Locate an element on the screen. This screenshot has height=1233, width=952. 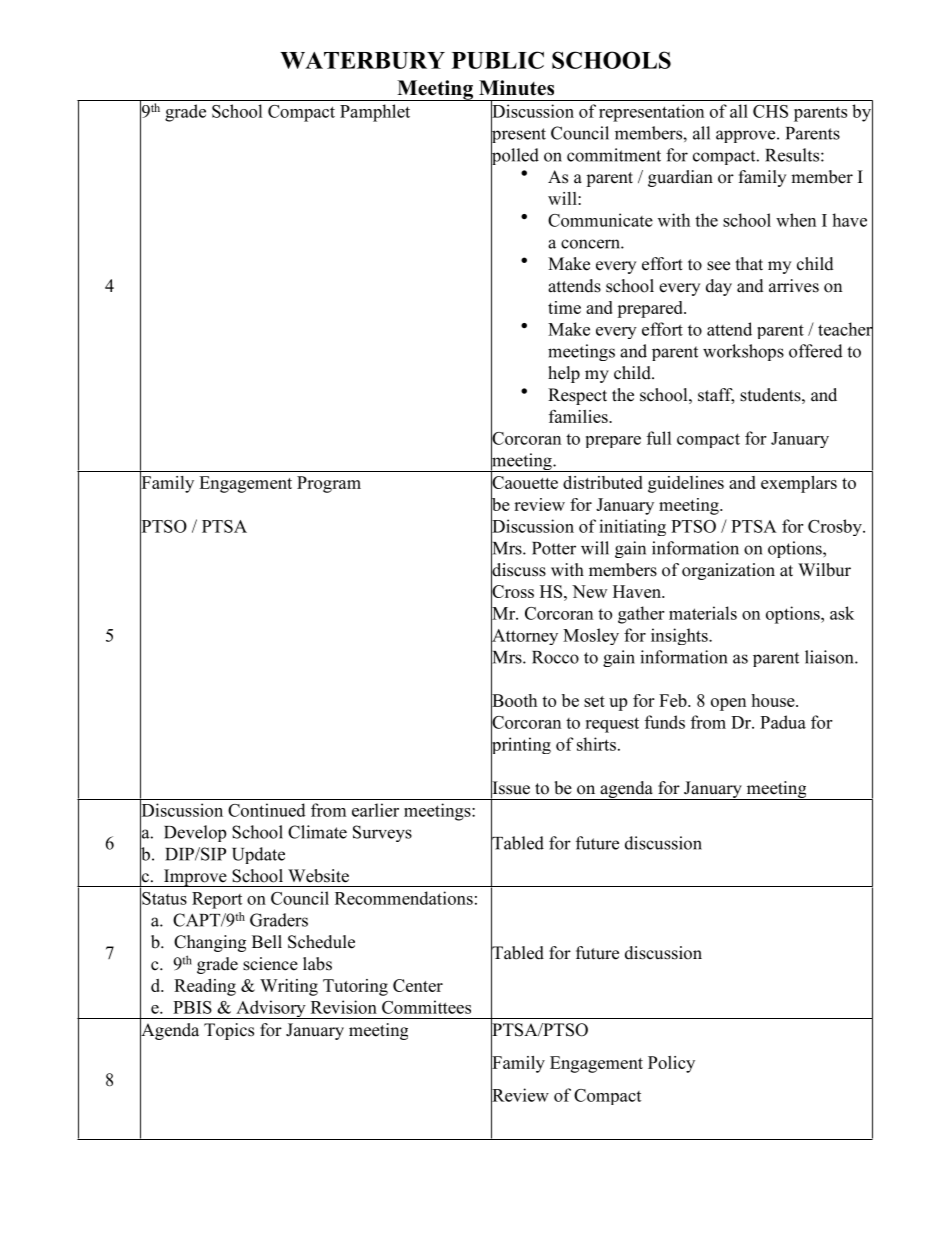
Minutes is located at coordinates (516, 88).
